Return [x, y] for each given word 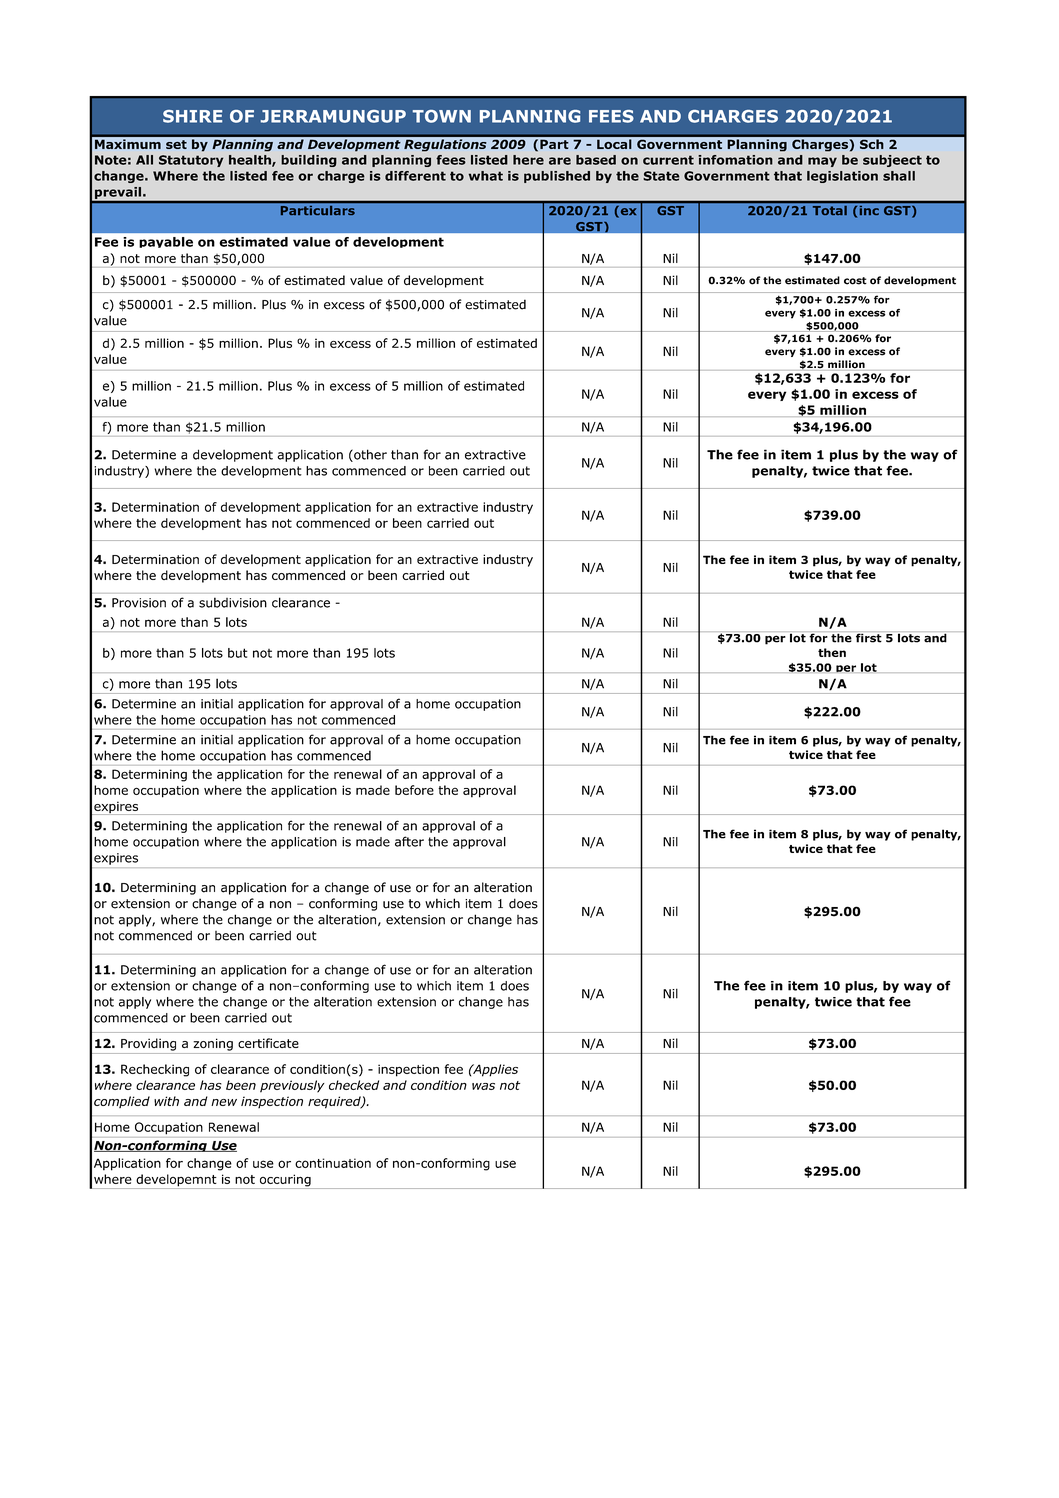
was [483, 1086]
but [238, 653]
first [868, 637]
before [414, 790]
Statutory [191, 161]
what [485, 176]
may [822, 162]
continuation [333, 1163]
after [409, 841]
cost [855, 281]
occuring [285, 1181]
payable [166, 242]
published [557, 177]
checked [354, 1085]
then [832, 652]
